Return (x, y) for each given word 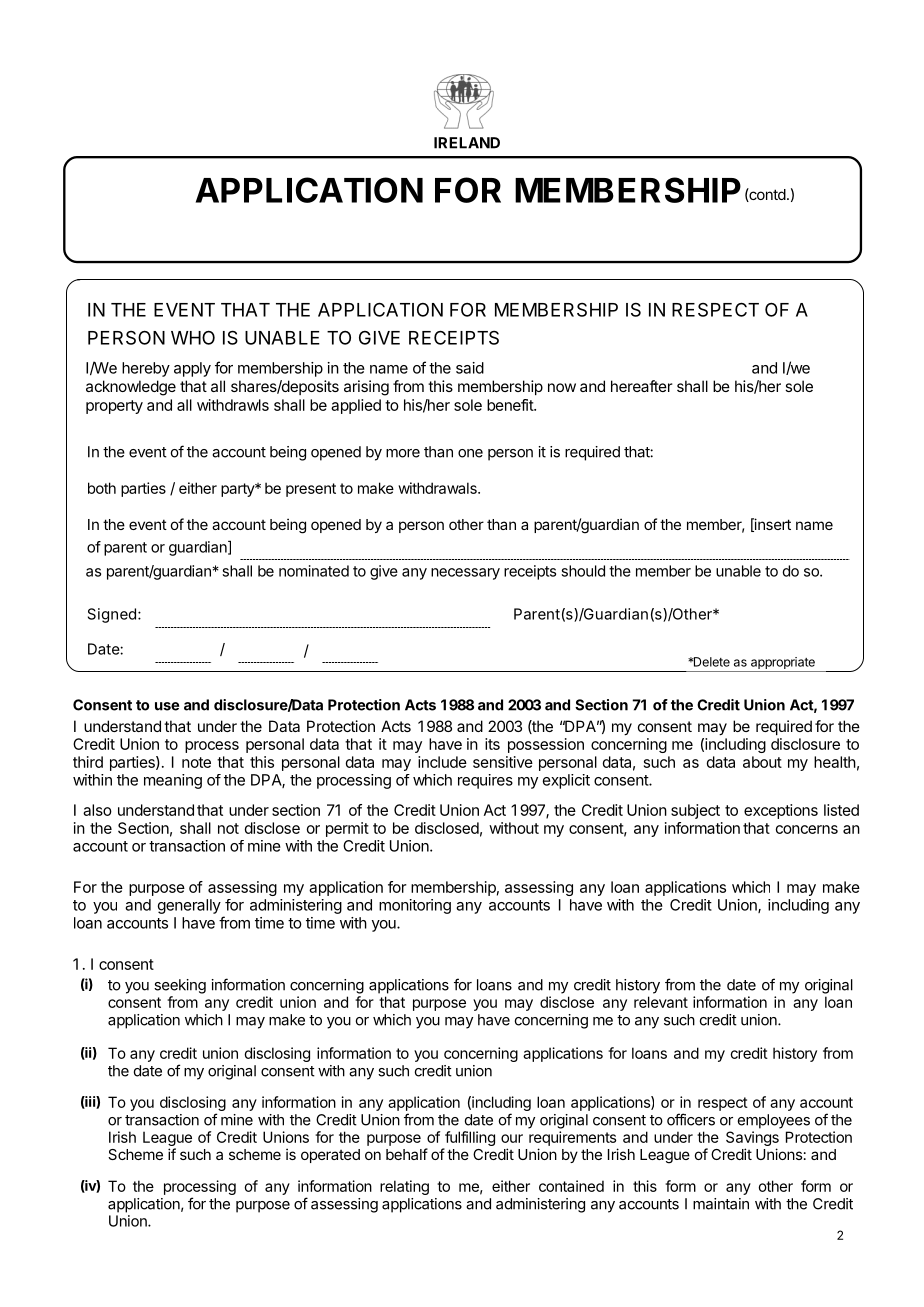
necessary (465, 574)
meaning (173, 781)
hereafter (642, 386)
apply (192, 369)
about (762, 762)
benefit (511, 405)
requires (485, 781)
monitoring (415, 906)
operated (330, 1156)
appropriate (782, 664)
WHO (193, 337)
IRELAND (467, 143)
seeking (180, 986)
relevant (661, 1002)
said (470, 368)
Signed (112, 615)
